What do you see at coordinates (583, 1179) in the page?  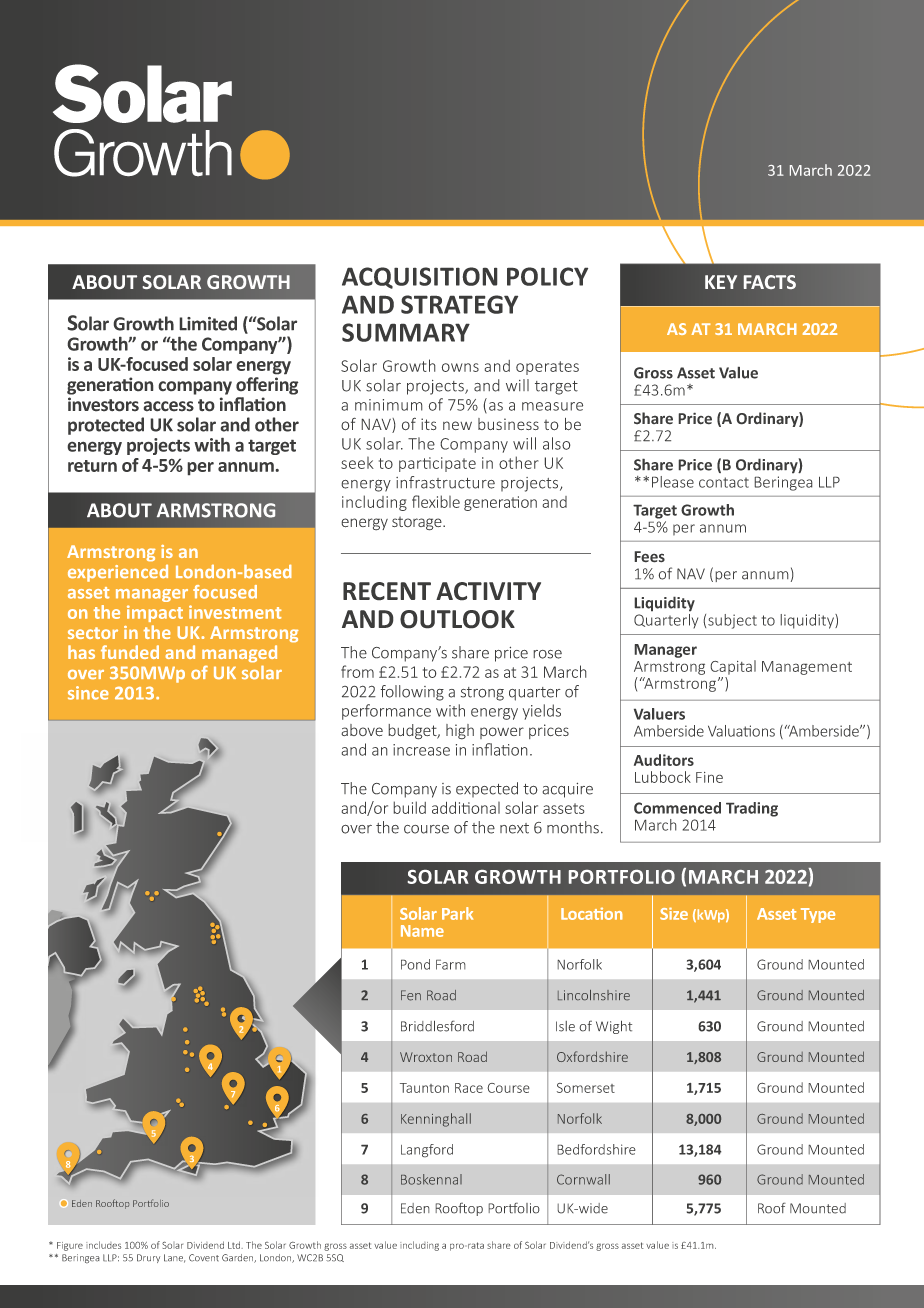 I see `Cornwall` at bounding box center [583, 1179].
